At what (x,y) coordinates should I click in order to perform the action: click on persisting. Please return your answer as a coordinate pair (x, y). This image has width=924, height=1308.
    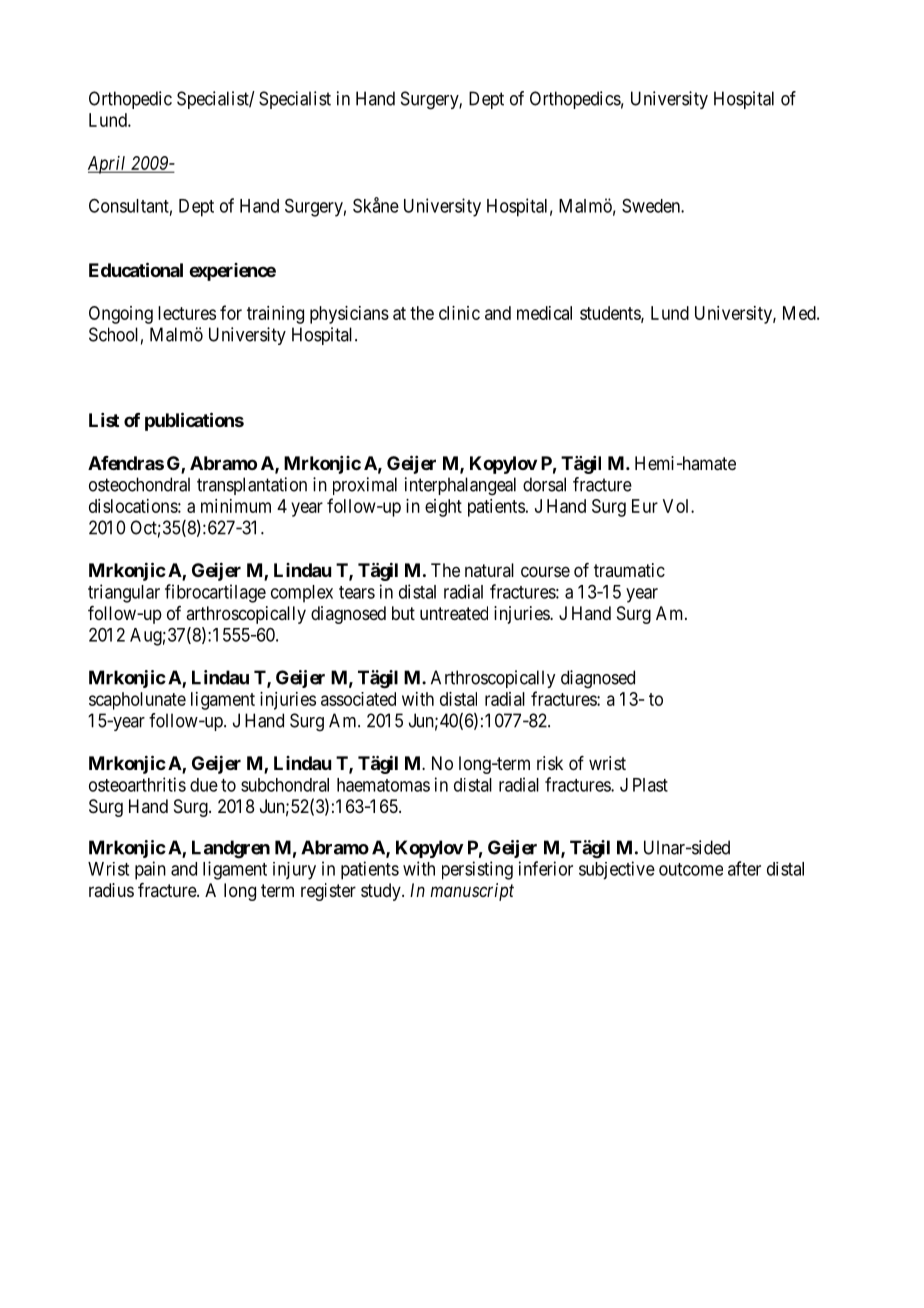
    Looking at the image, I should click on (477, 870).
